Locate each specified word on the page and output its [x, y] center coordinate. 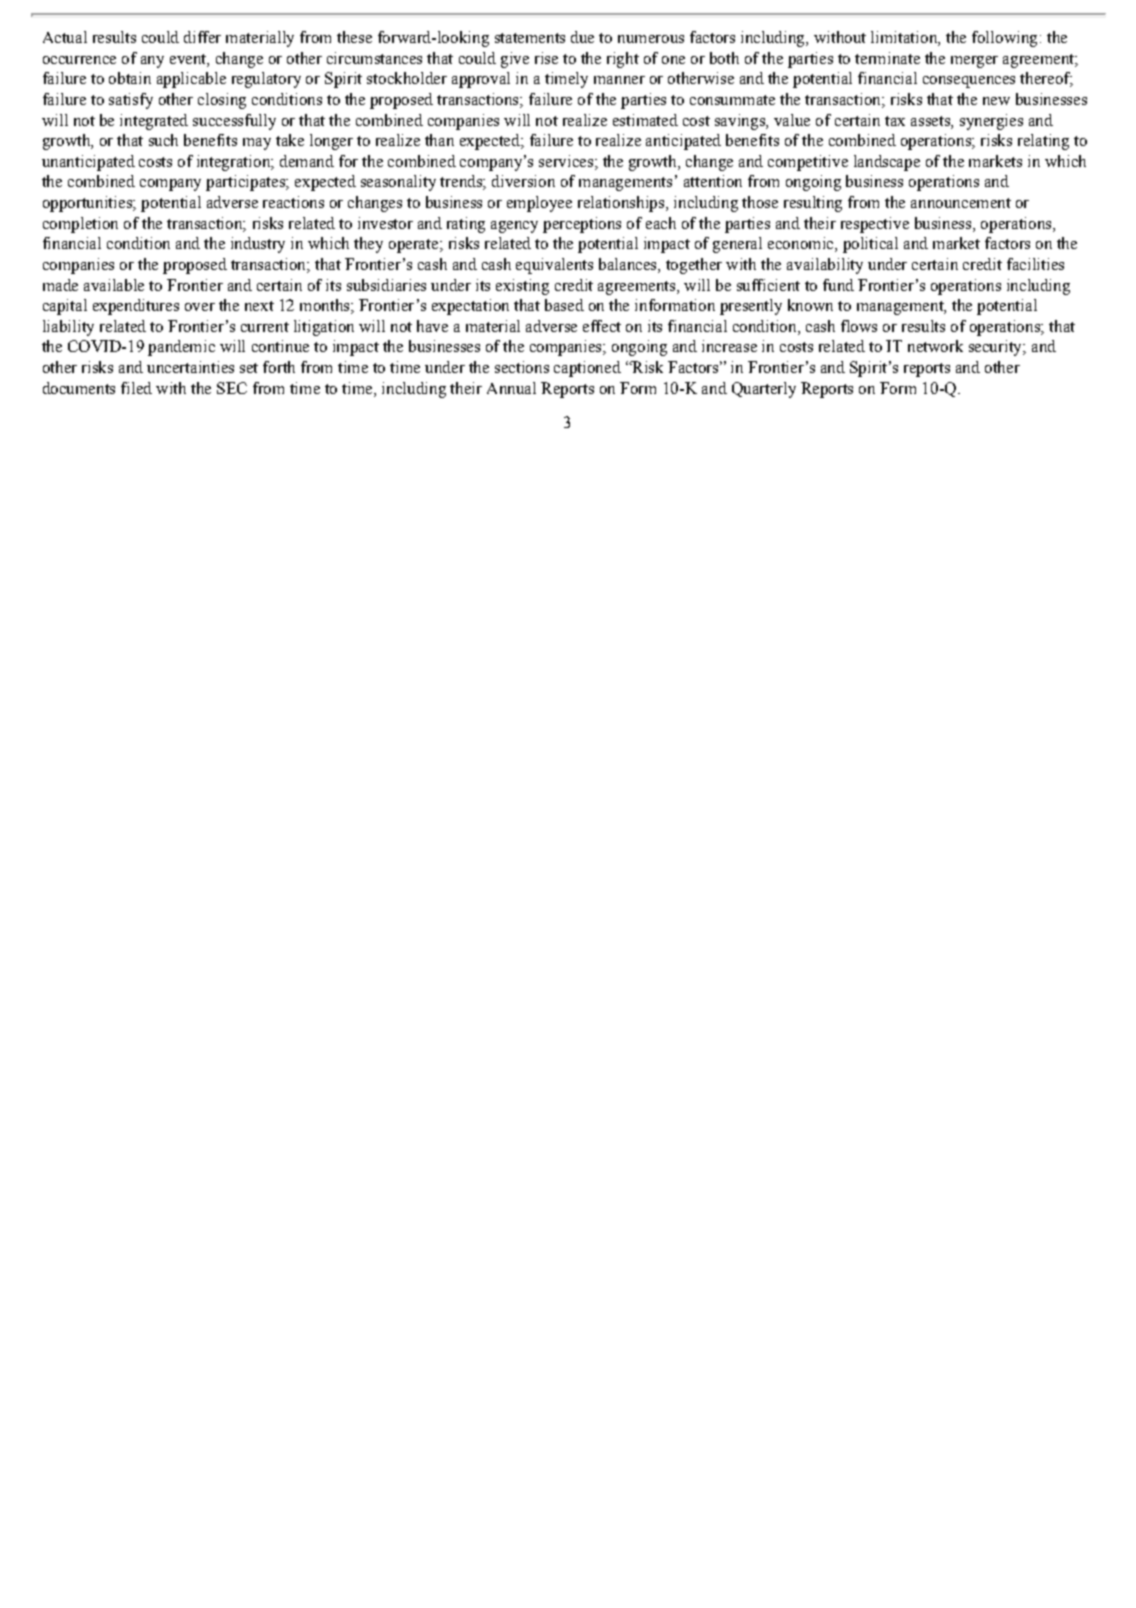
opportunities [88, 204]
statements [530, 38]
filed [136, 388]
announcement [961, 203]
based [564, 305]
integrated [154, 122]
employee [539, 204]
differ [202, 37]
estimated [645, 120]
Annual [511, 388]
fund [838, 285]
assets [931, 121]
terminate [887, 58]
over [200, 307]
